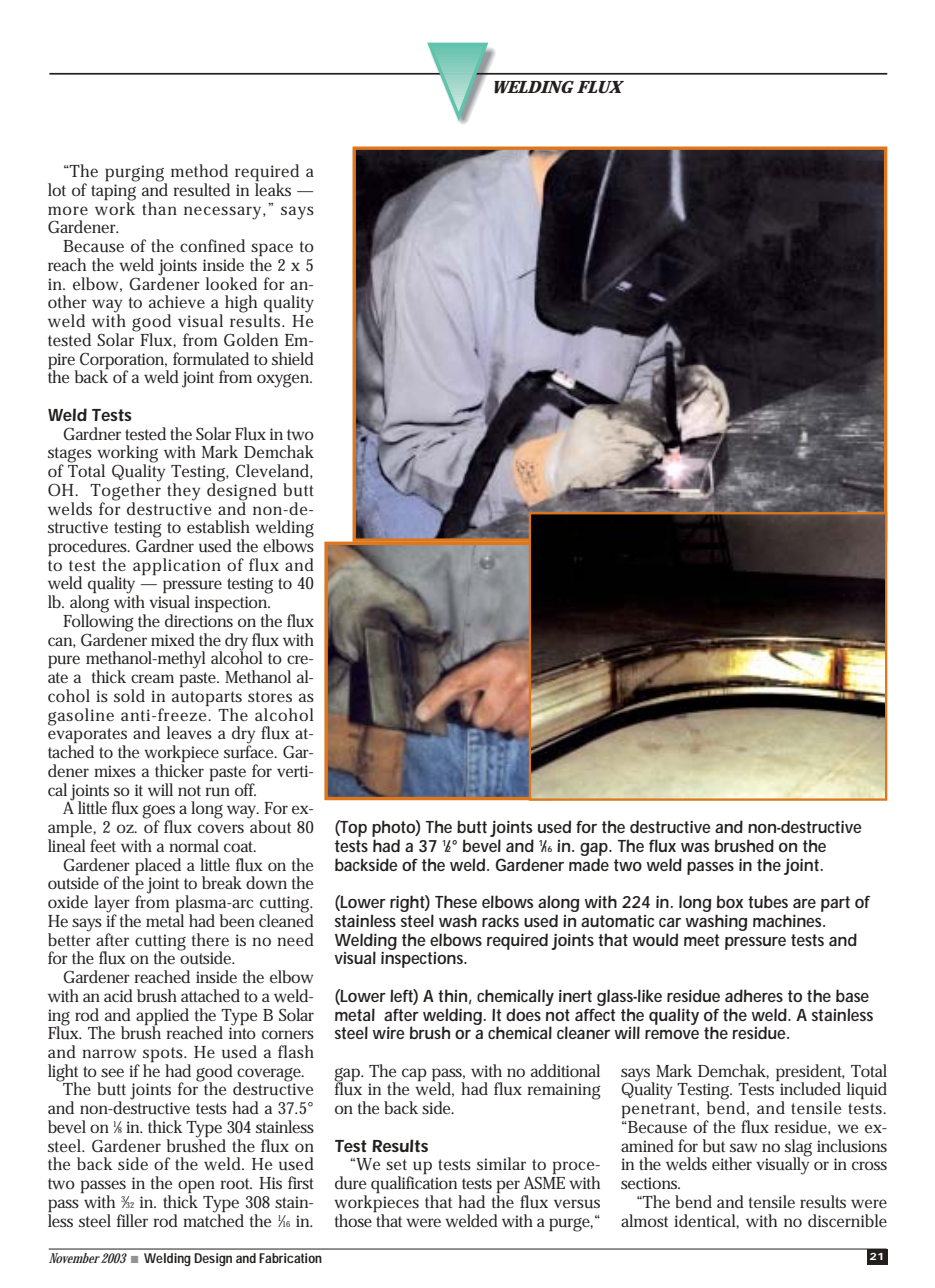 The width and height of the screenshot is (935, 1288). I want to click on identical, so click(706, 1221).
